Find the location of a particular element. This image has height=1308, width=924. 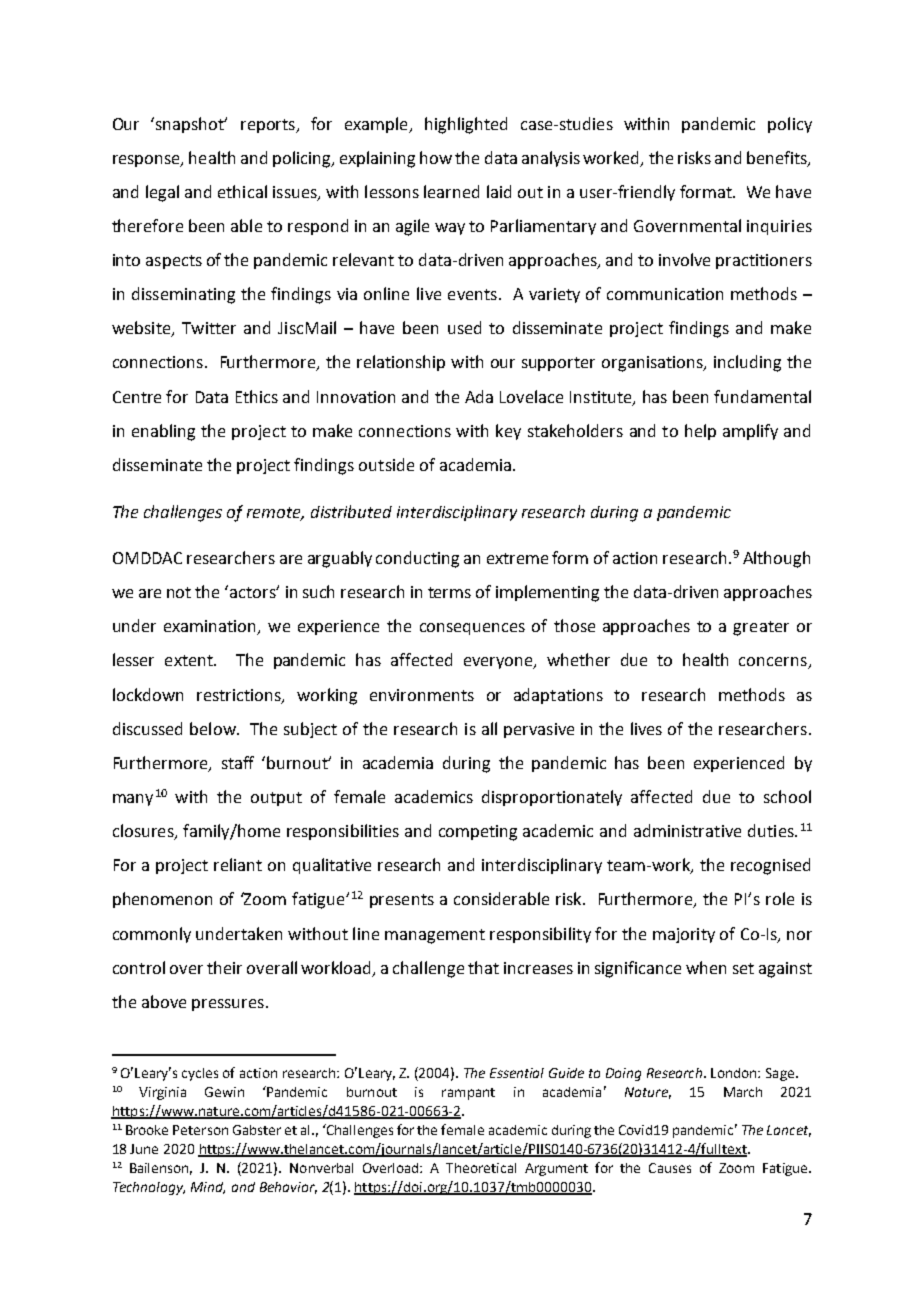

Theoretical is located at coordinates (481, 1168).
